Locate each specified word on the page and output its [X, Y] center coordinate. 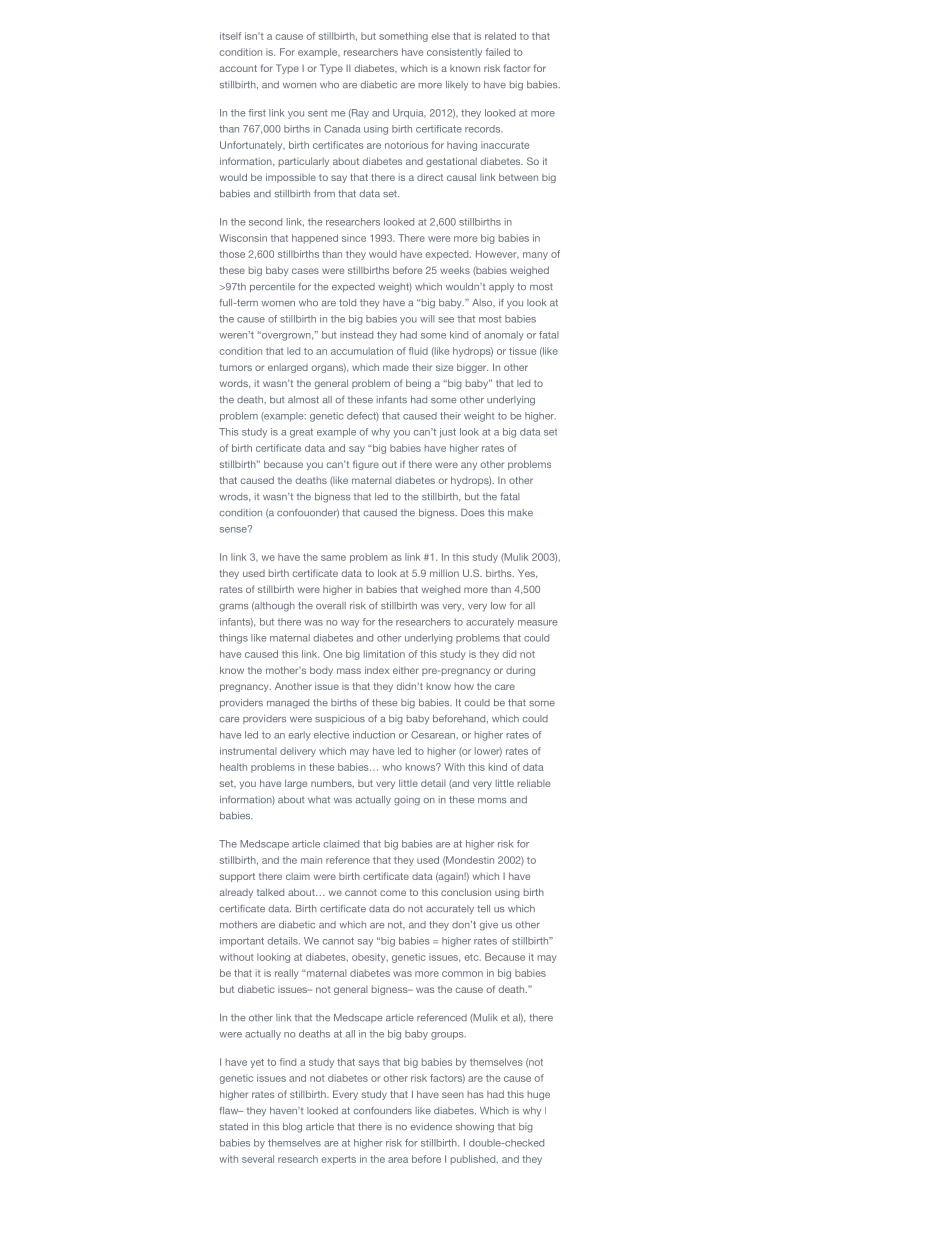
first [257, 113]
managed [288, 704]
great [301, 433]
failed [498, 52]
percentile [272, 287]
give [488, 926]
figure [366, 465]
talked [270, 892]
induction [374, 735]
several [258, 1159]
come [393, 893]
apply [501, 288]
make [520, 512]
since [354, 238]
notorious [406, 145]
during [520, 671]
